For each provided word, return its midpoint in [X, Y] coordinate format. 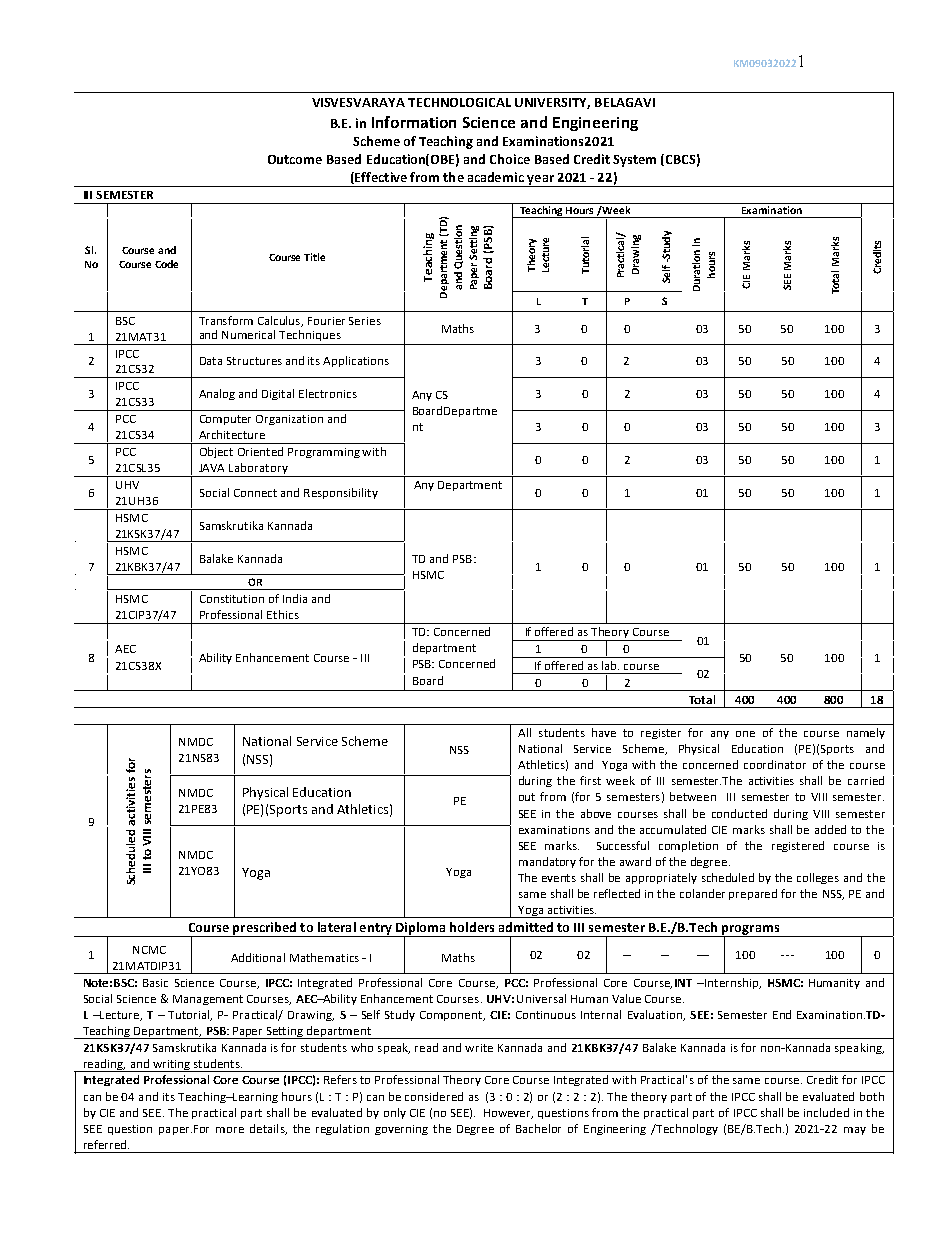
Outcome [295, 159]
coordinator [775, 764]
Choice [510, 159]
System [634, 161]
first [590, 780]
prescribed [265, 929]
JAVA [211, 468]
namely [866, 733]
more [230, 1130]
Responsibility [341, 493]
